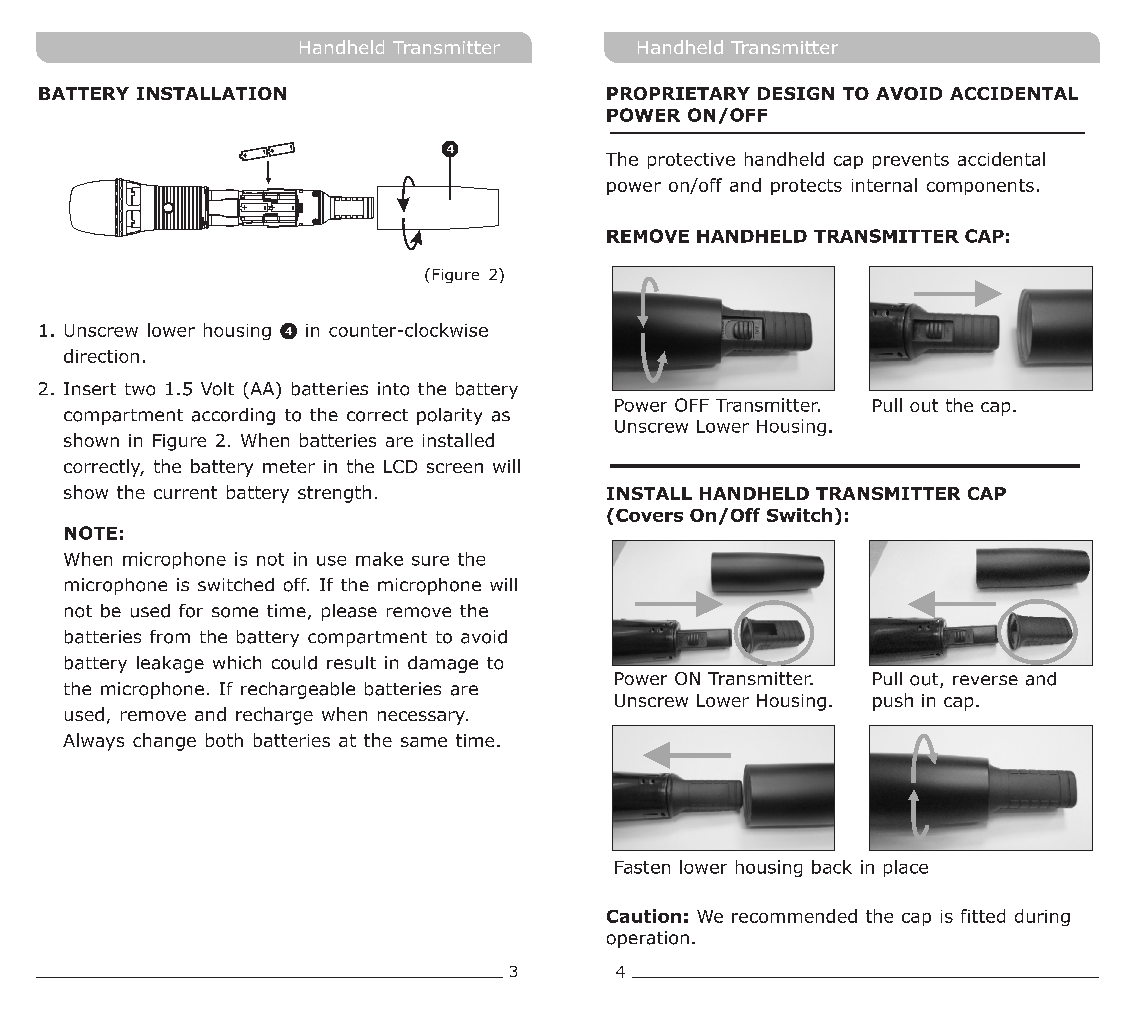  Describe the element at coordinates (678, 93) in the screenshot. I see `PROPRIETARY` at that location.
